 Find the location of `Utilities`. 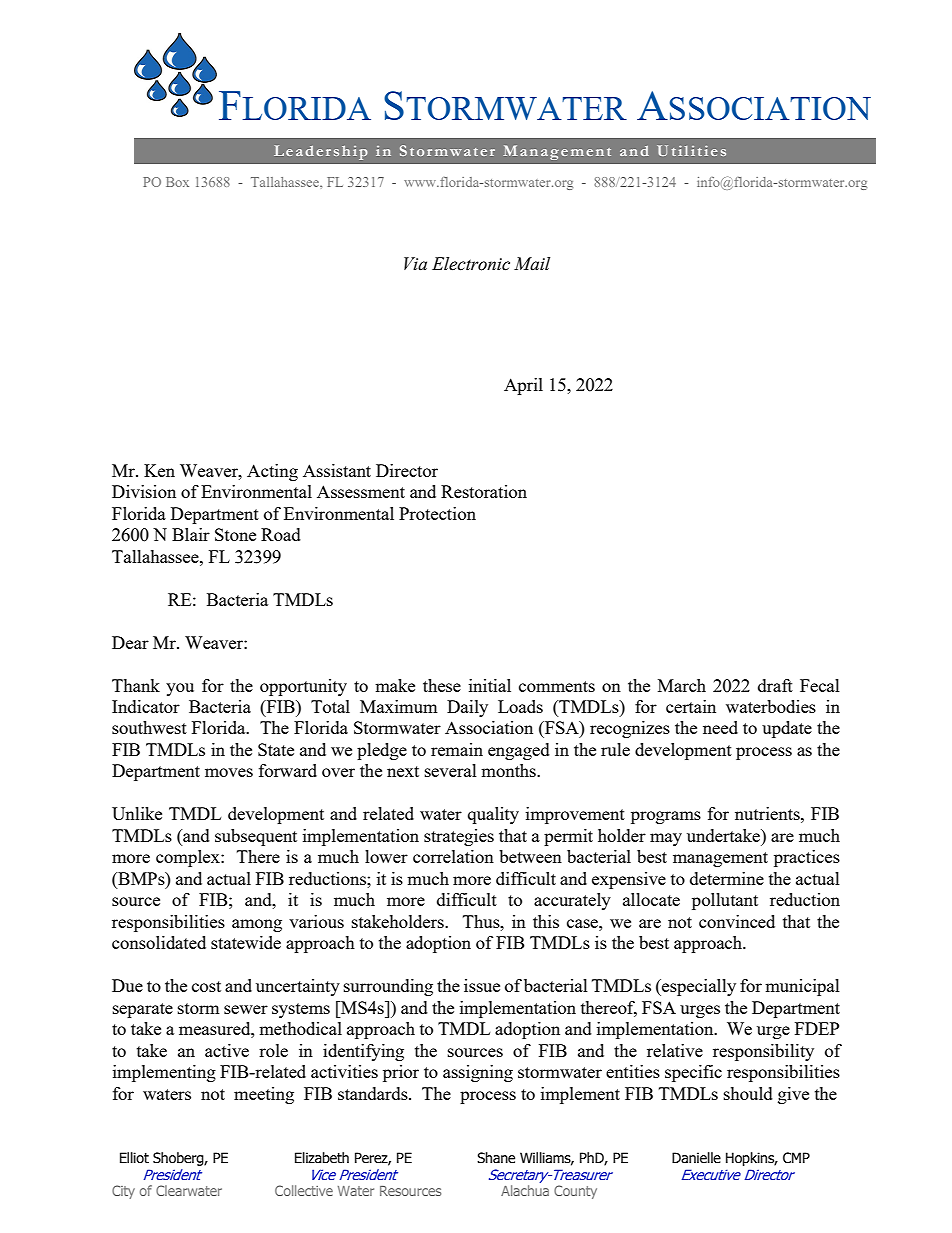

Utilities is located at coordinates (691, 150).
